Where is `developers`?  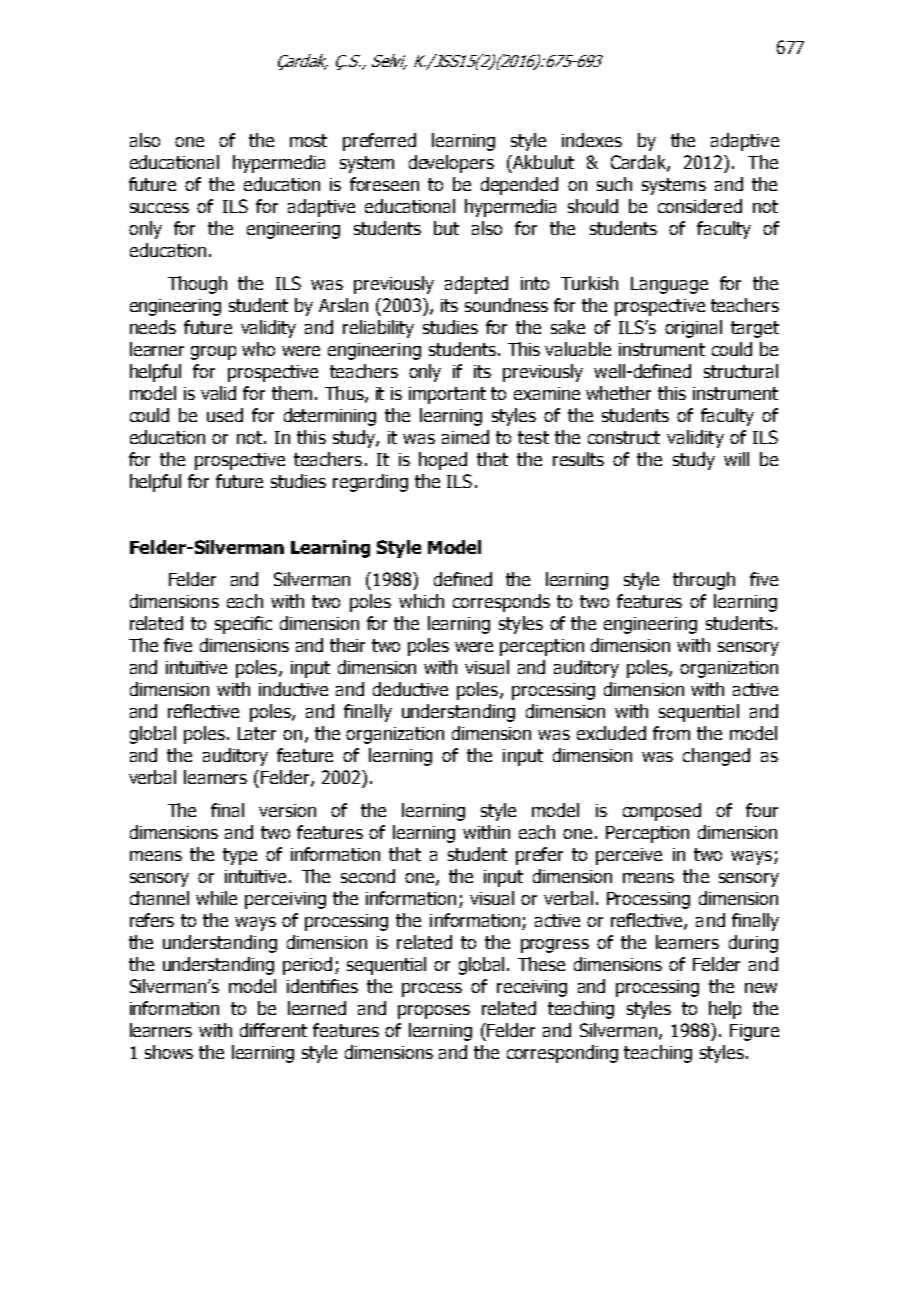
developers is located at coordinates (451, 164).
